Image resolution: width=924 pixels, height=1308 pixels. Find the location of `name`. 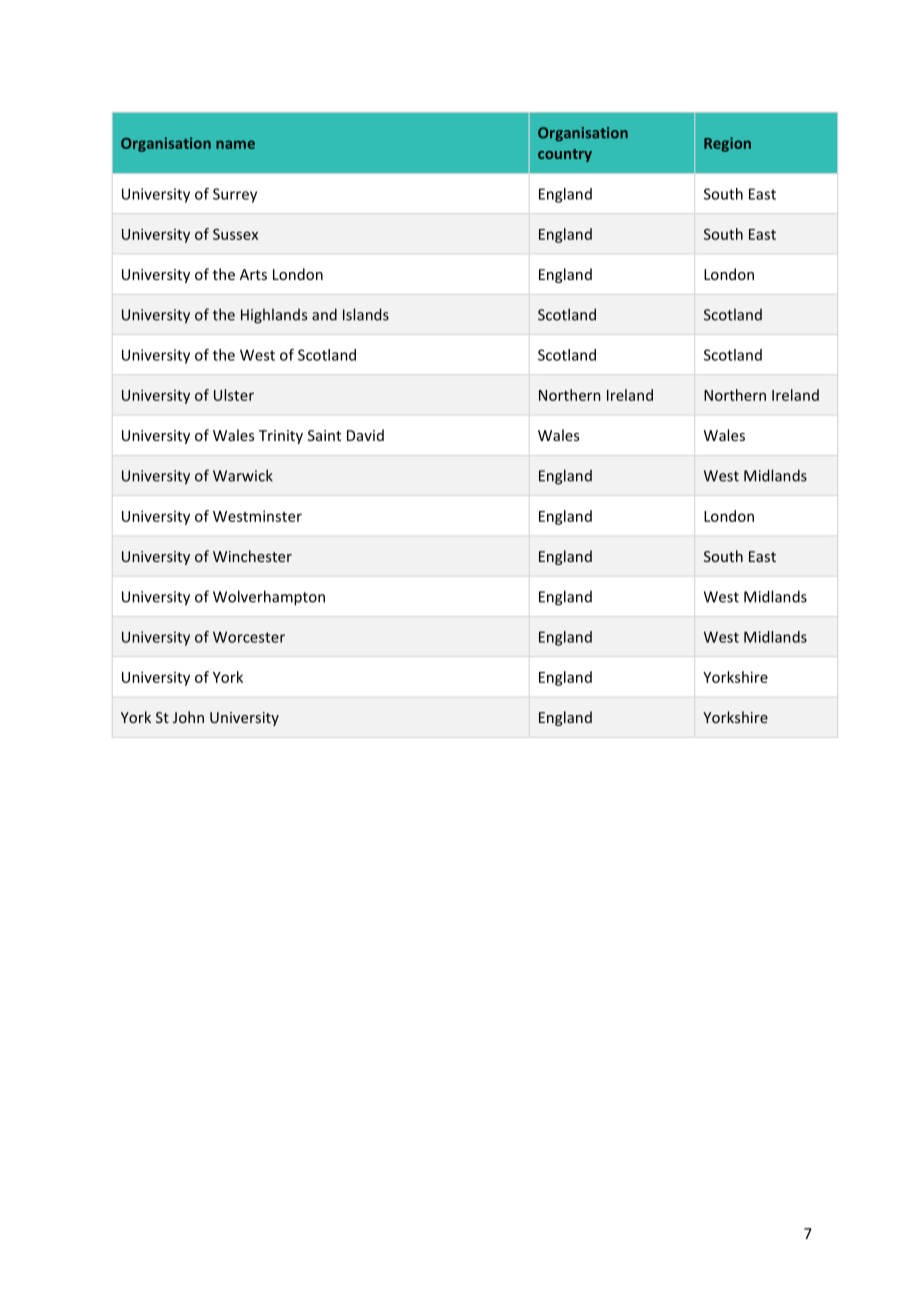

name is located at coordinates (235, 144).
